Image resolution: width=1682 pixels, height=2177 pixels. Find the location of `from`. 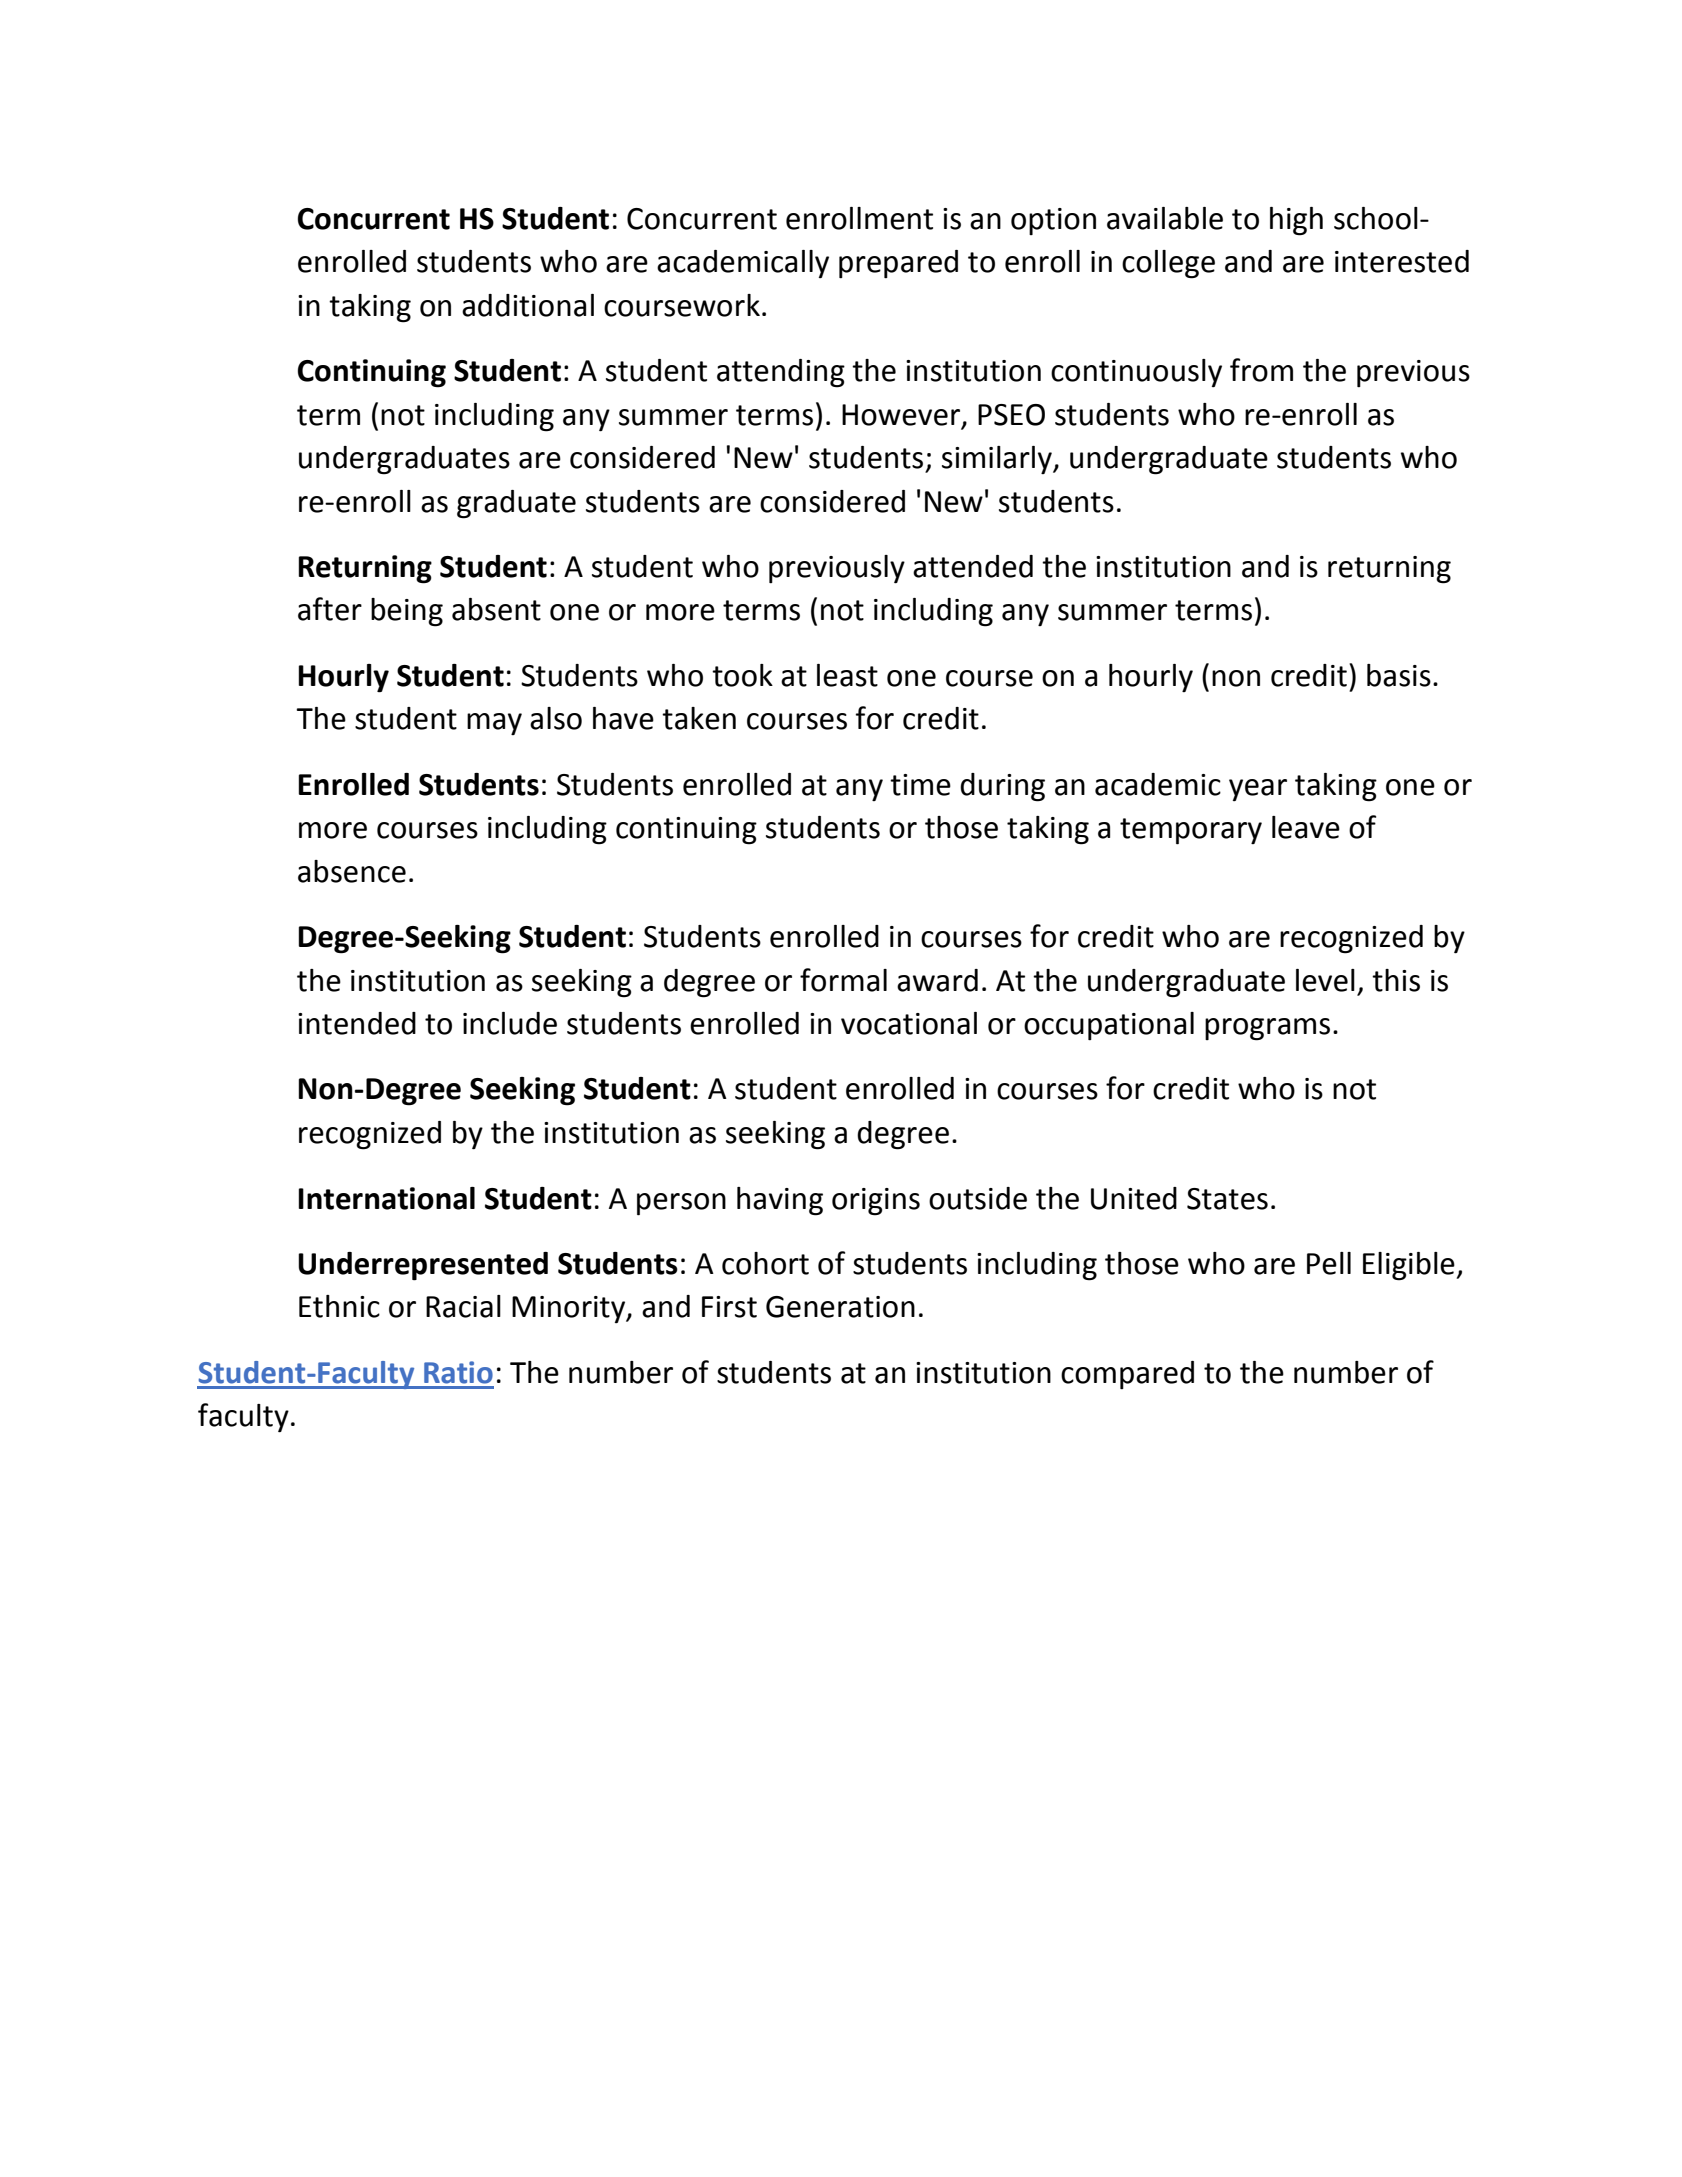

from is located at coordinates (1261, 370).
